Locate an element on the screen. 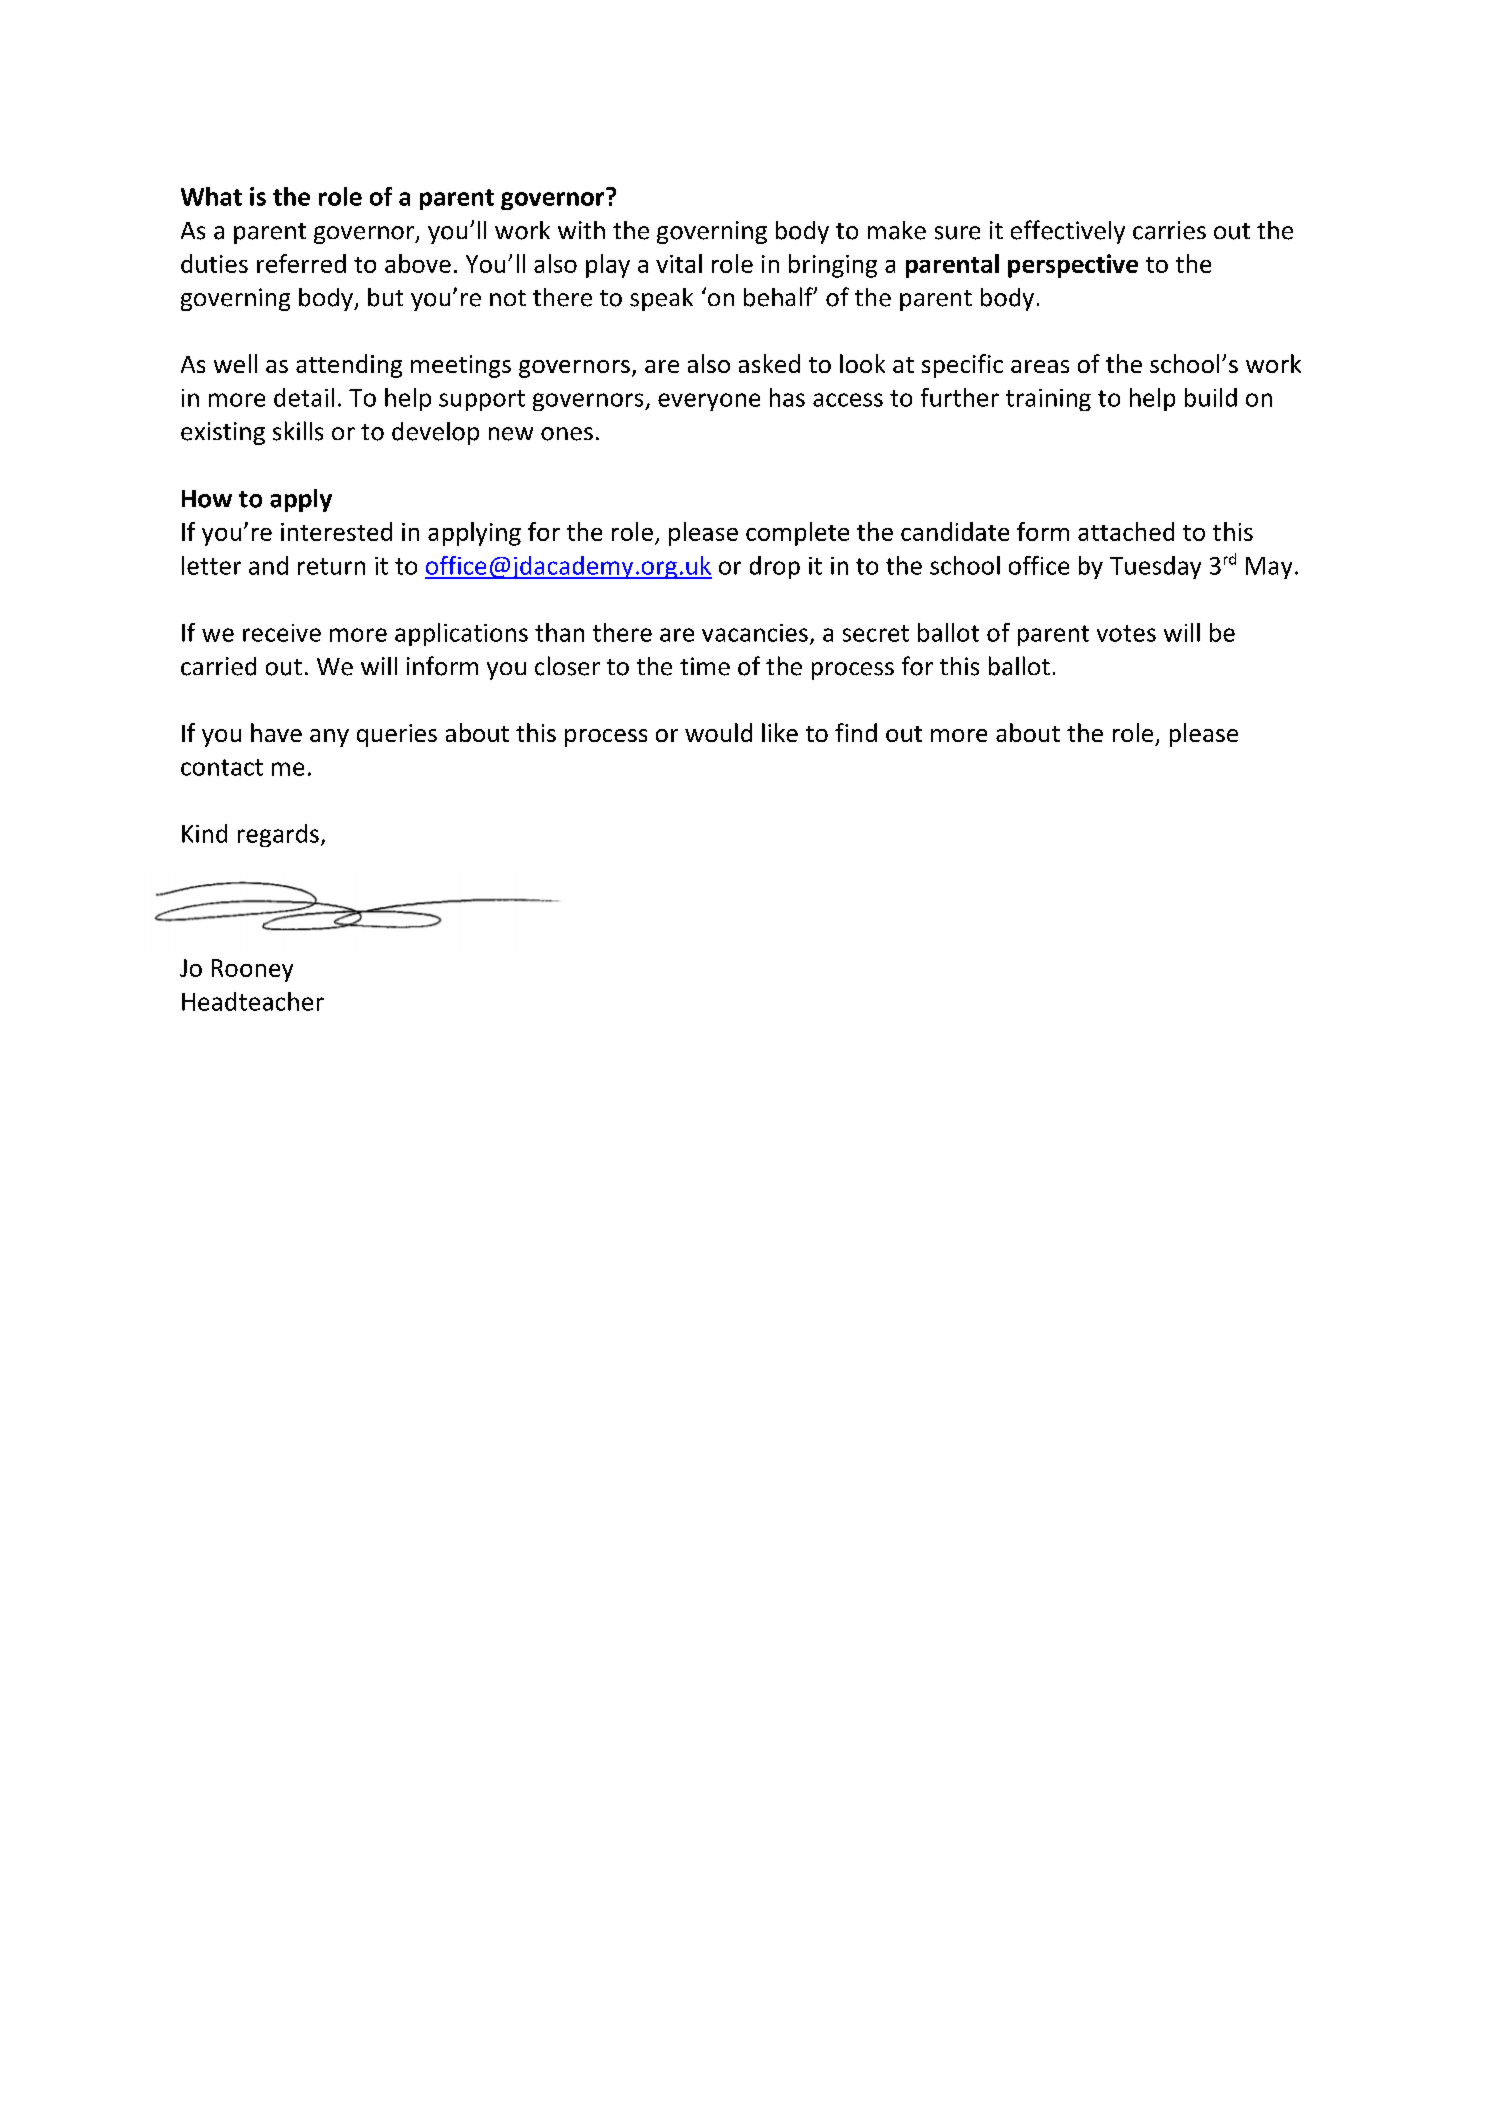 The width and height of the screenshot is (1487, 2102). referred is located at coordinates (301, 263).
